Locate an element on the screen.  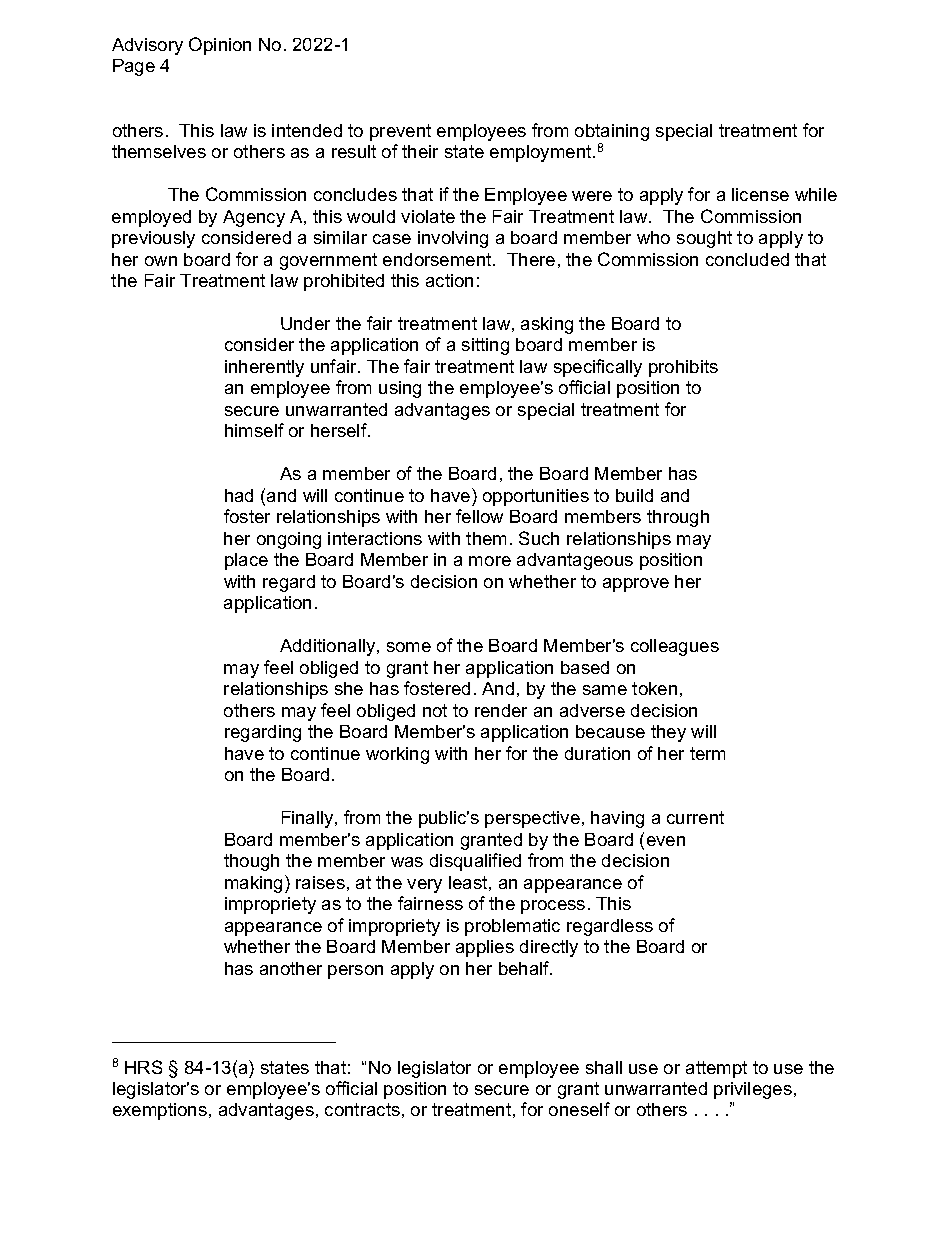
exemptions is located at coordinates (160, 1111).
